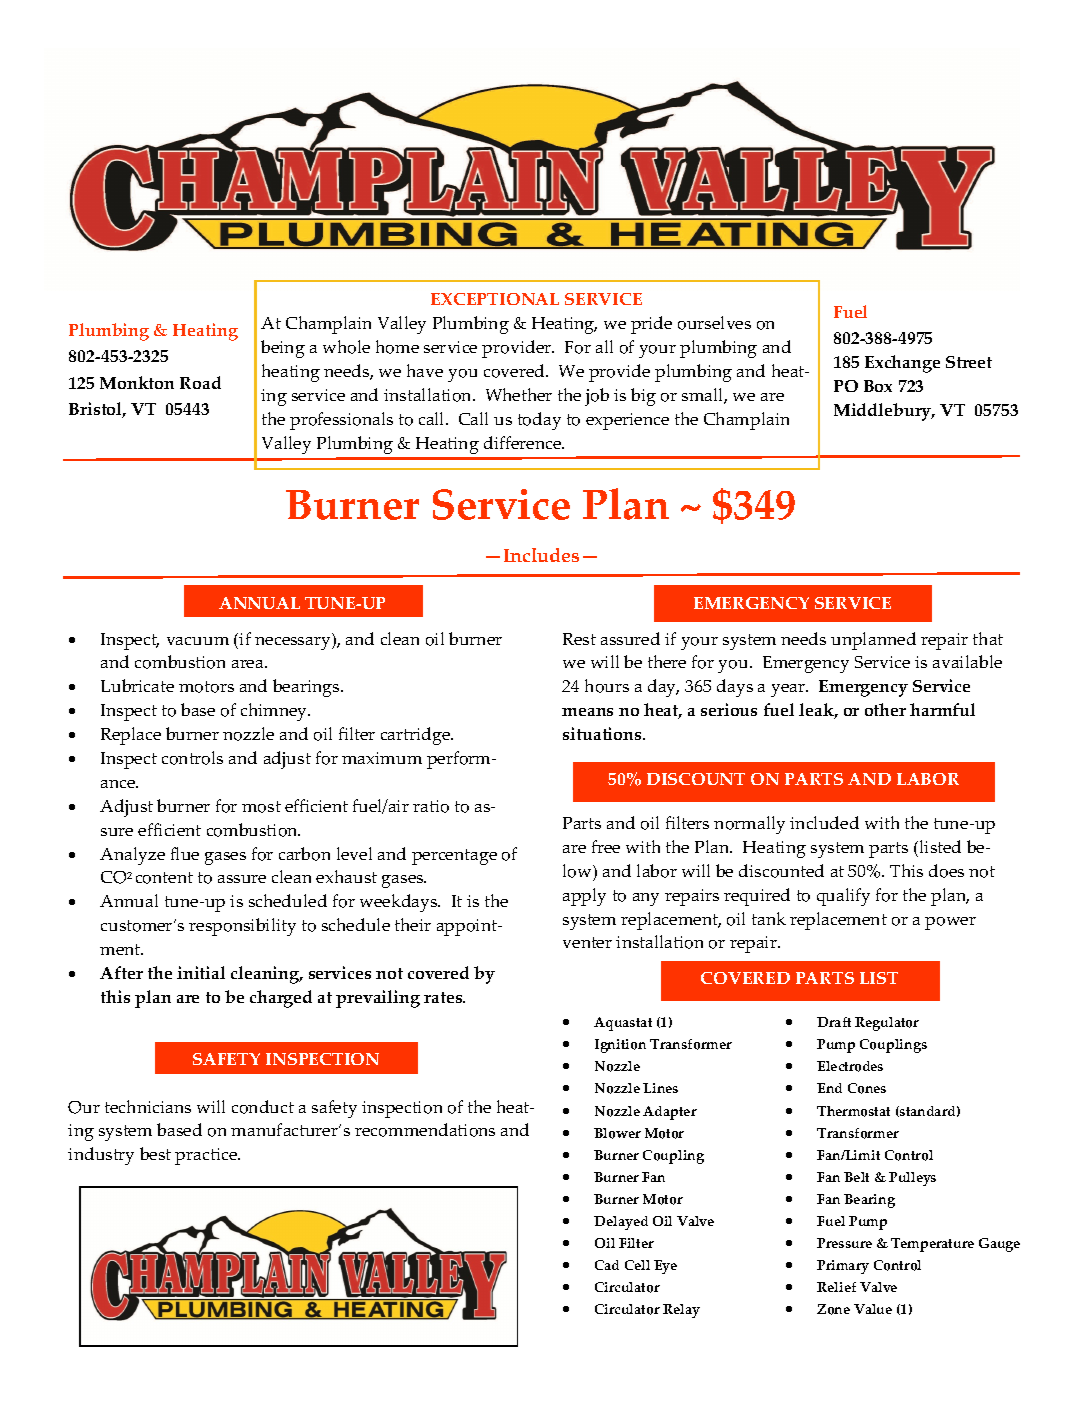  Describe the element at coordinates (275, 712) in the screenshot. I see `chimney` at that location.
